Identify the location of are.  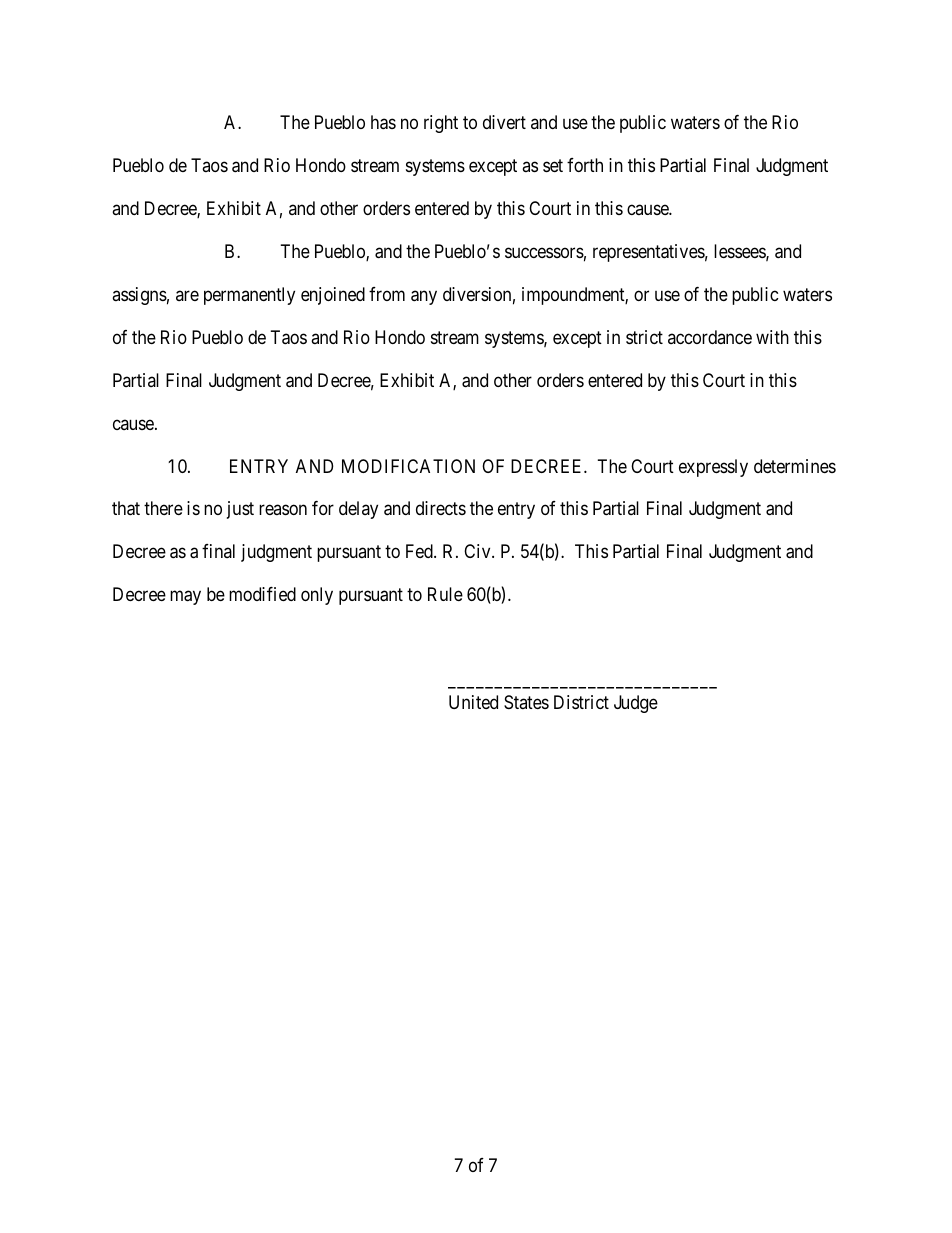
(187, 295).
